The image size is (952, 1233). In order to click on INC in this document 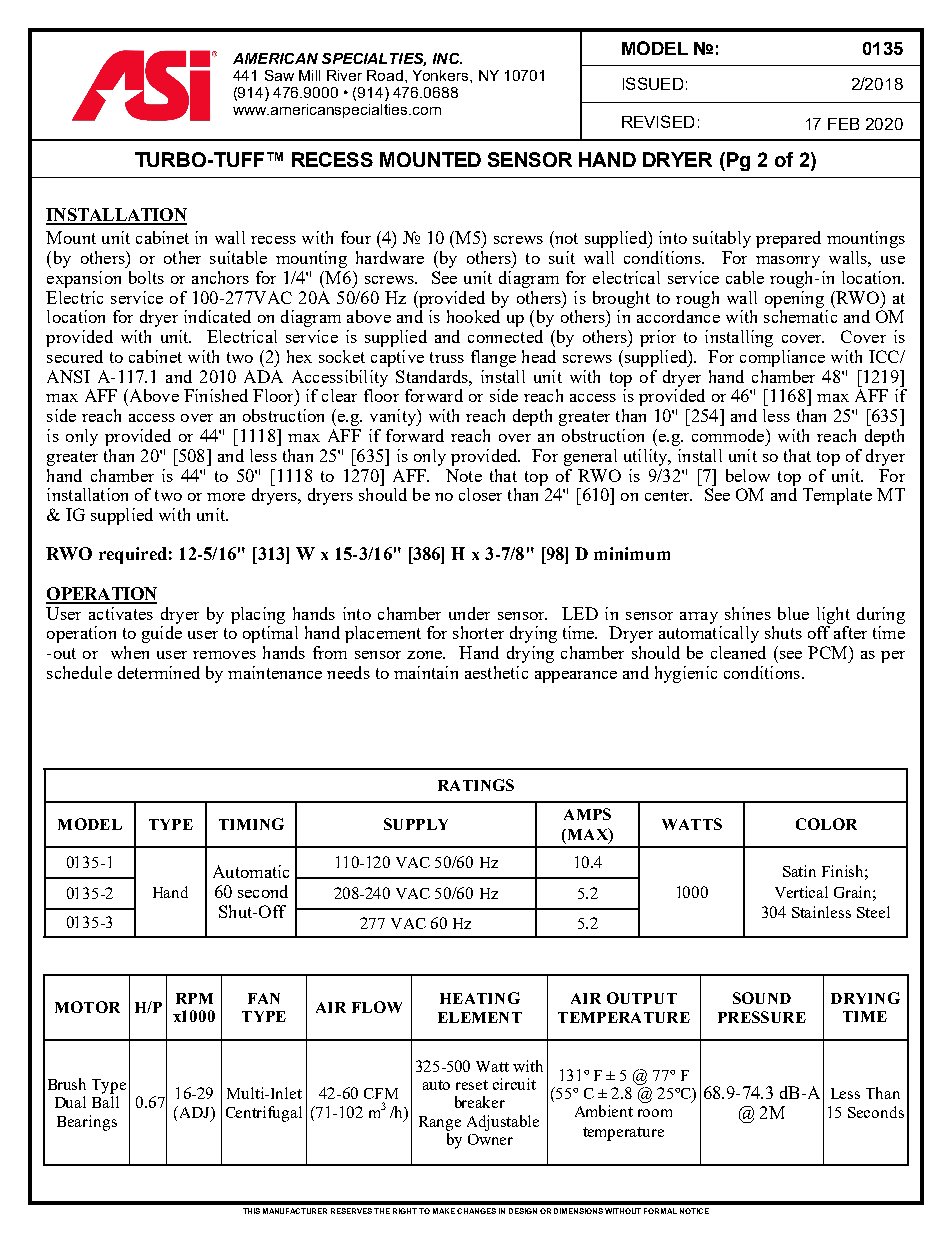, I will do `click(447, 58)`.
